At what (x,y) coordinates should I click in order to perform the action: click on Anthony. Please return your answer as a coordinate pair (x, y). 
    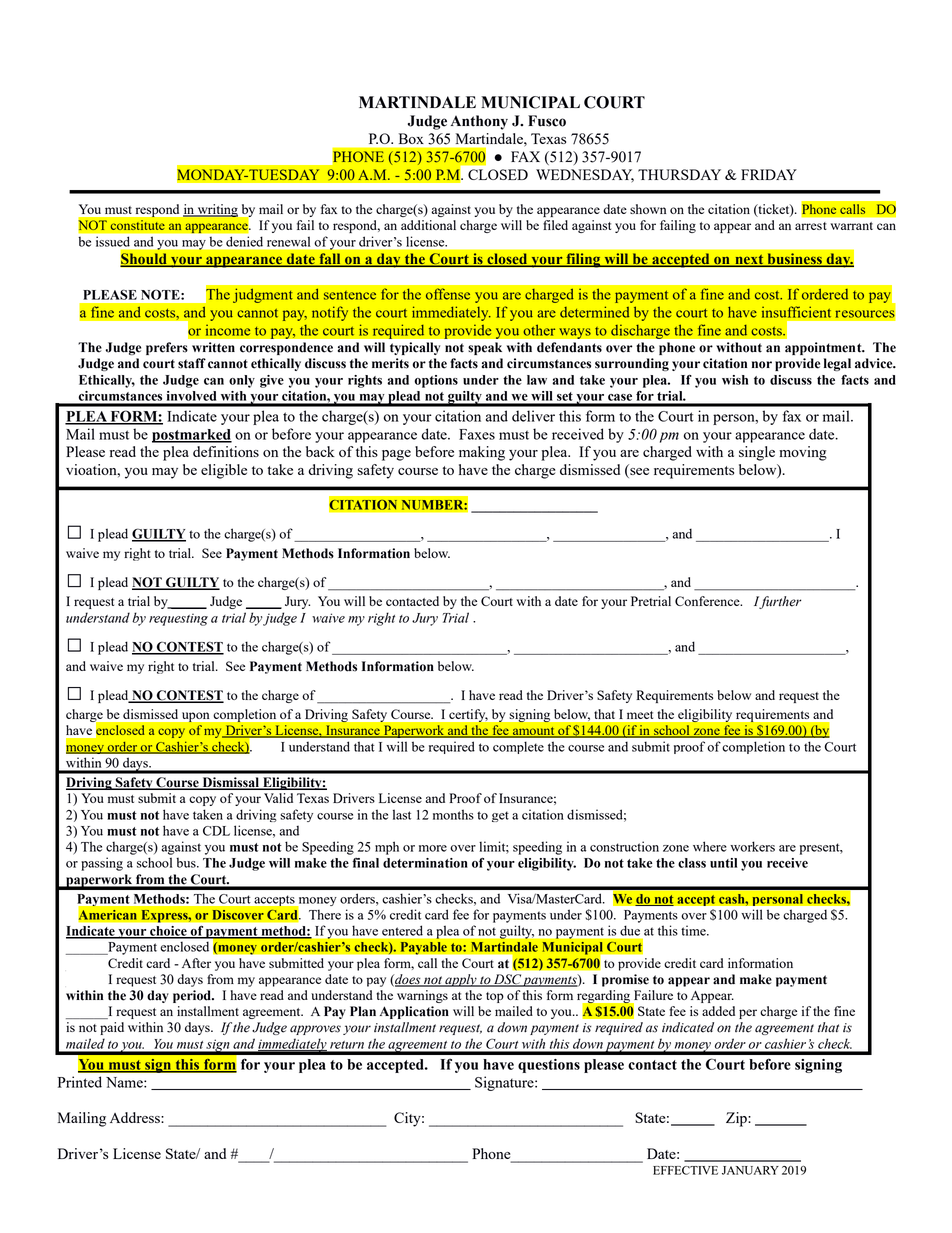
    Looking at the image, I should click on (479, 122).
